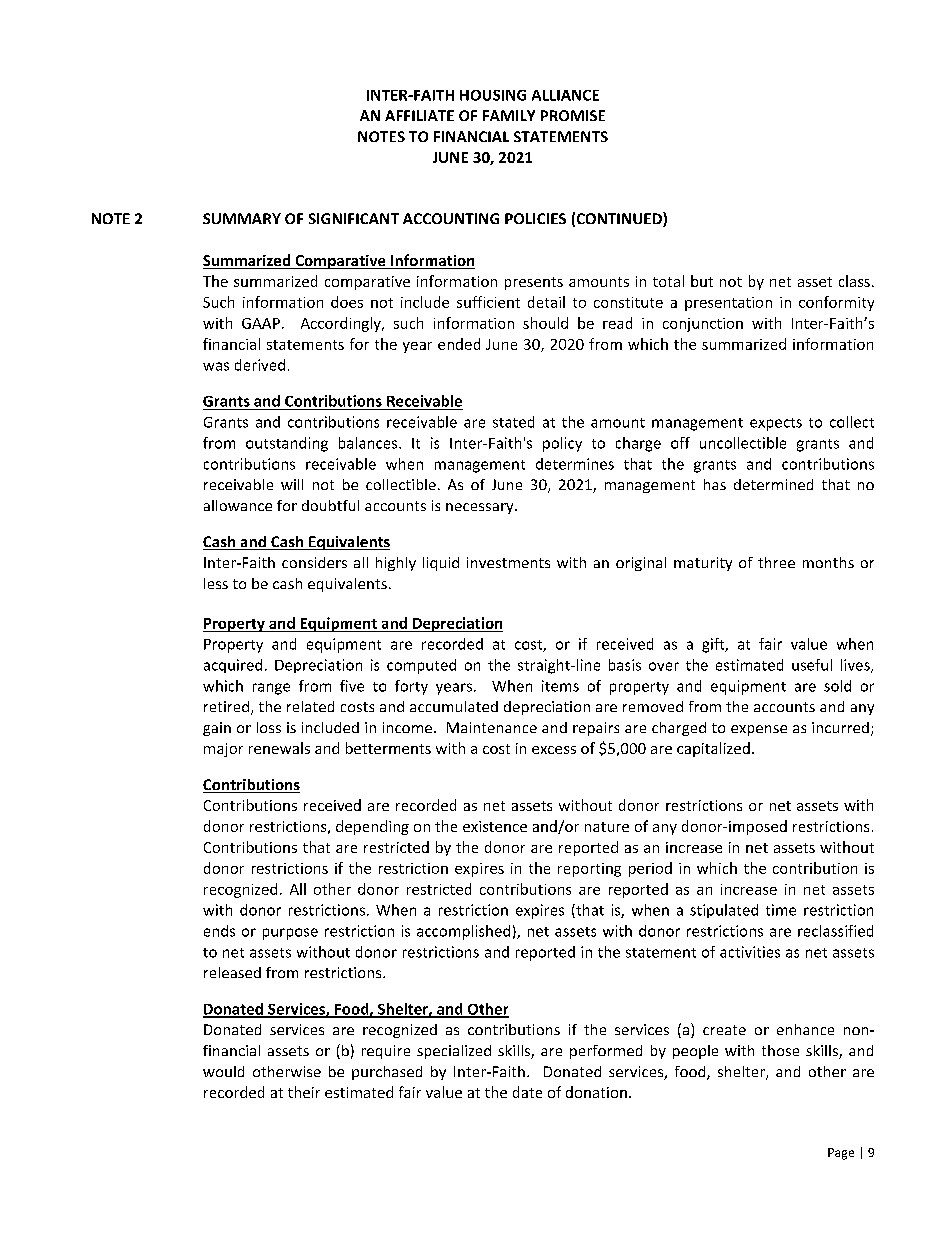 The image size is (952, 1233). I want to click on FAMILY, so click(509, 115).
